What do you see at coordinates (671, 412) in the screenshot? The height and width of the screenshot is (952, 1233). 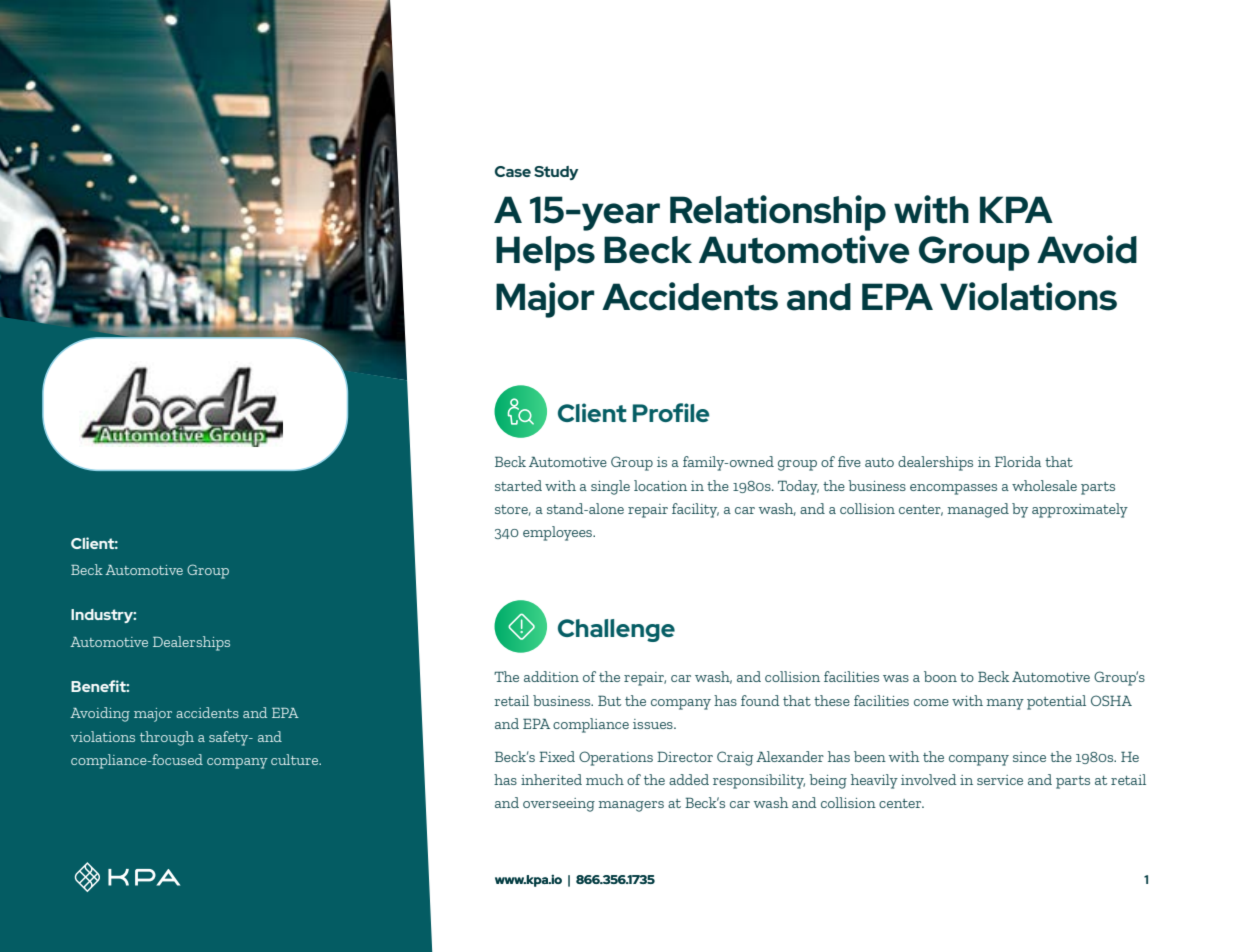 I see `Profile` at bounding box center [671, 412].
